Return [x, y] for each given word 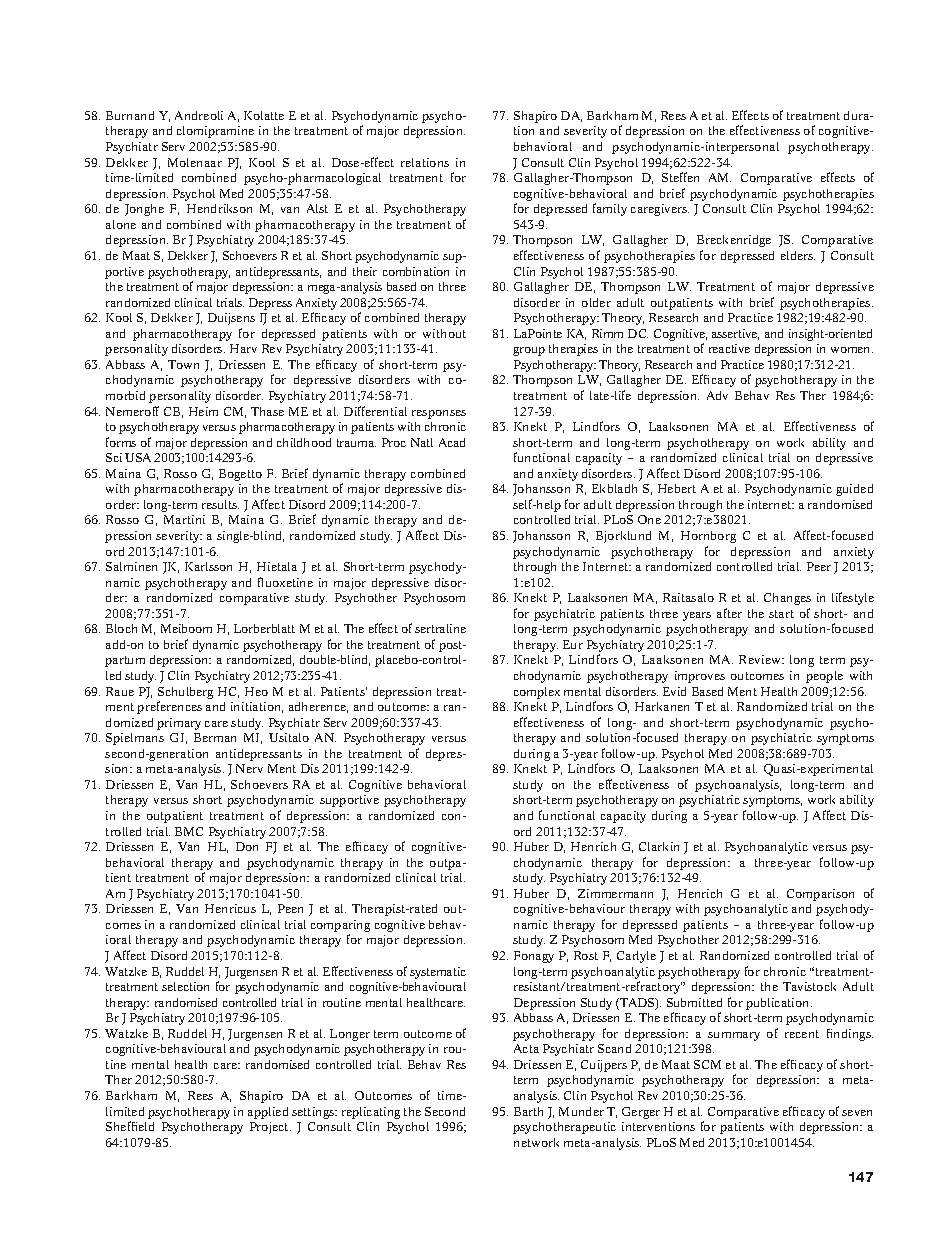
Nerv [249, 768]
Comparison [820, 895]
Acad [452, 442]
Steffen [680, 177]
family [610, 209]
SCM [707, 1064]
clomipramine [215, 132]
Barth [528, 1111]
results [220, 504]
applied [268, 1113]
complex [537, 693]
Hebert [677, 488]
